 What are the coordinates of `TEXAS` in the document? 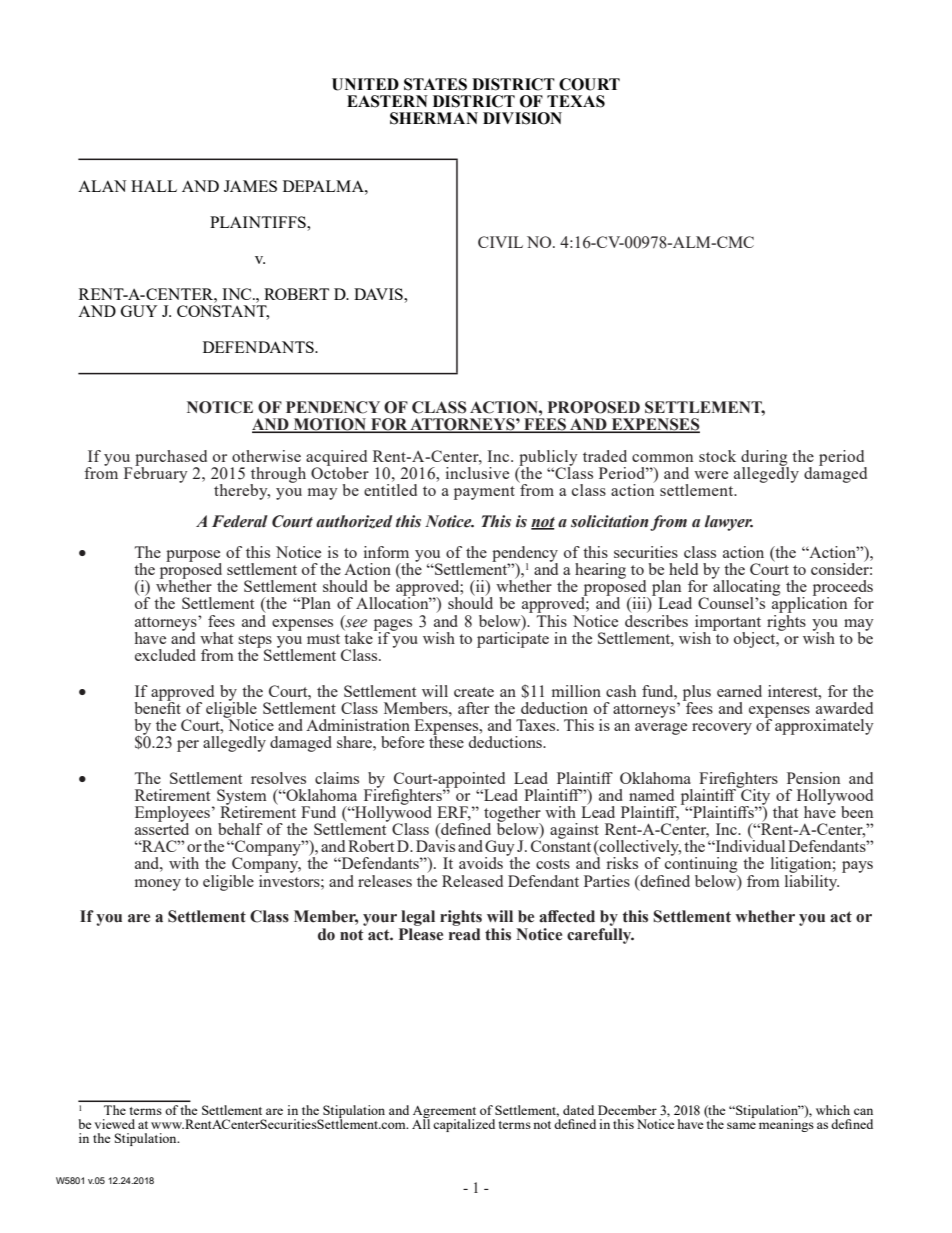 It's located at (576, 101).
